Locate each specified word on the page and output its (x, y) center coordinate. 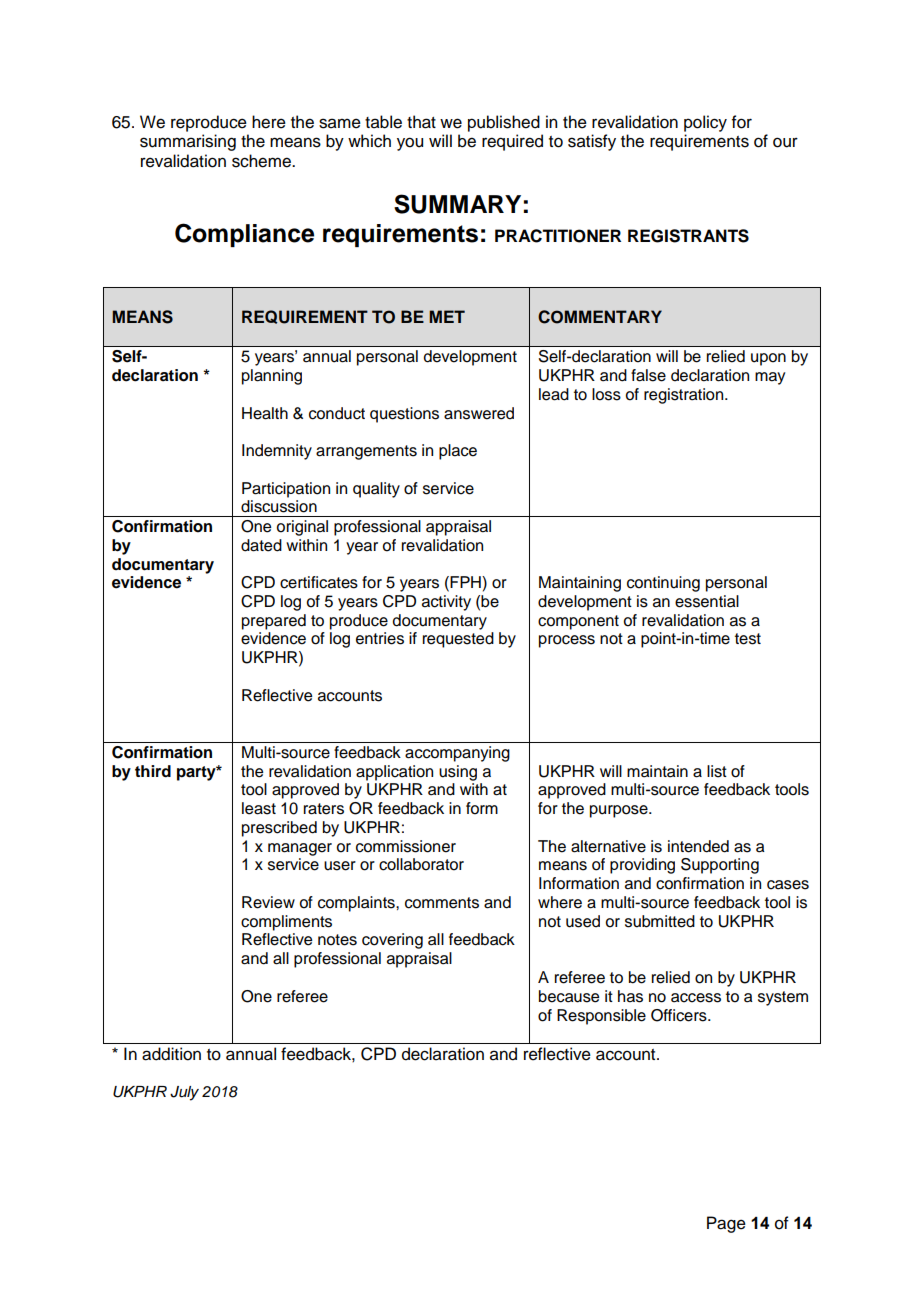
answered (479, 413)
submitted (660, 921)
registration (685, 396)
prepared (274, 622)
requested (458, 640)
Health (265, 413)
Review (268, 902)
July (184, 1093)
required (512, 142)
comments (442, 903)
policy (705, 123)
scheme (262, 161)
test (748, 639)
